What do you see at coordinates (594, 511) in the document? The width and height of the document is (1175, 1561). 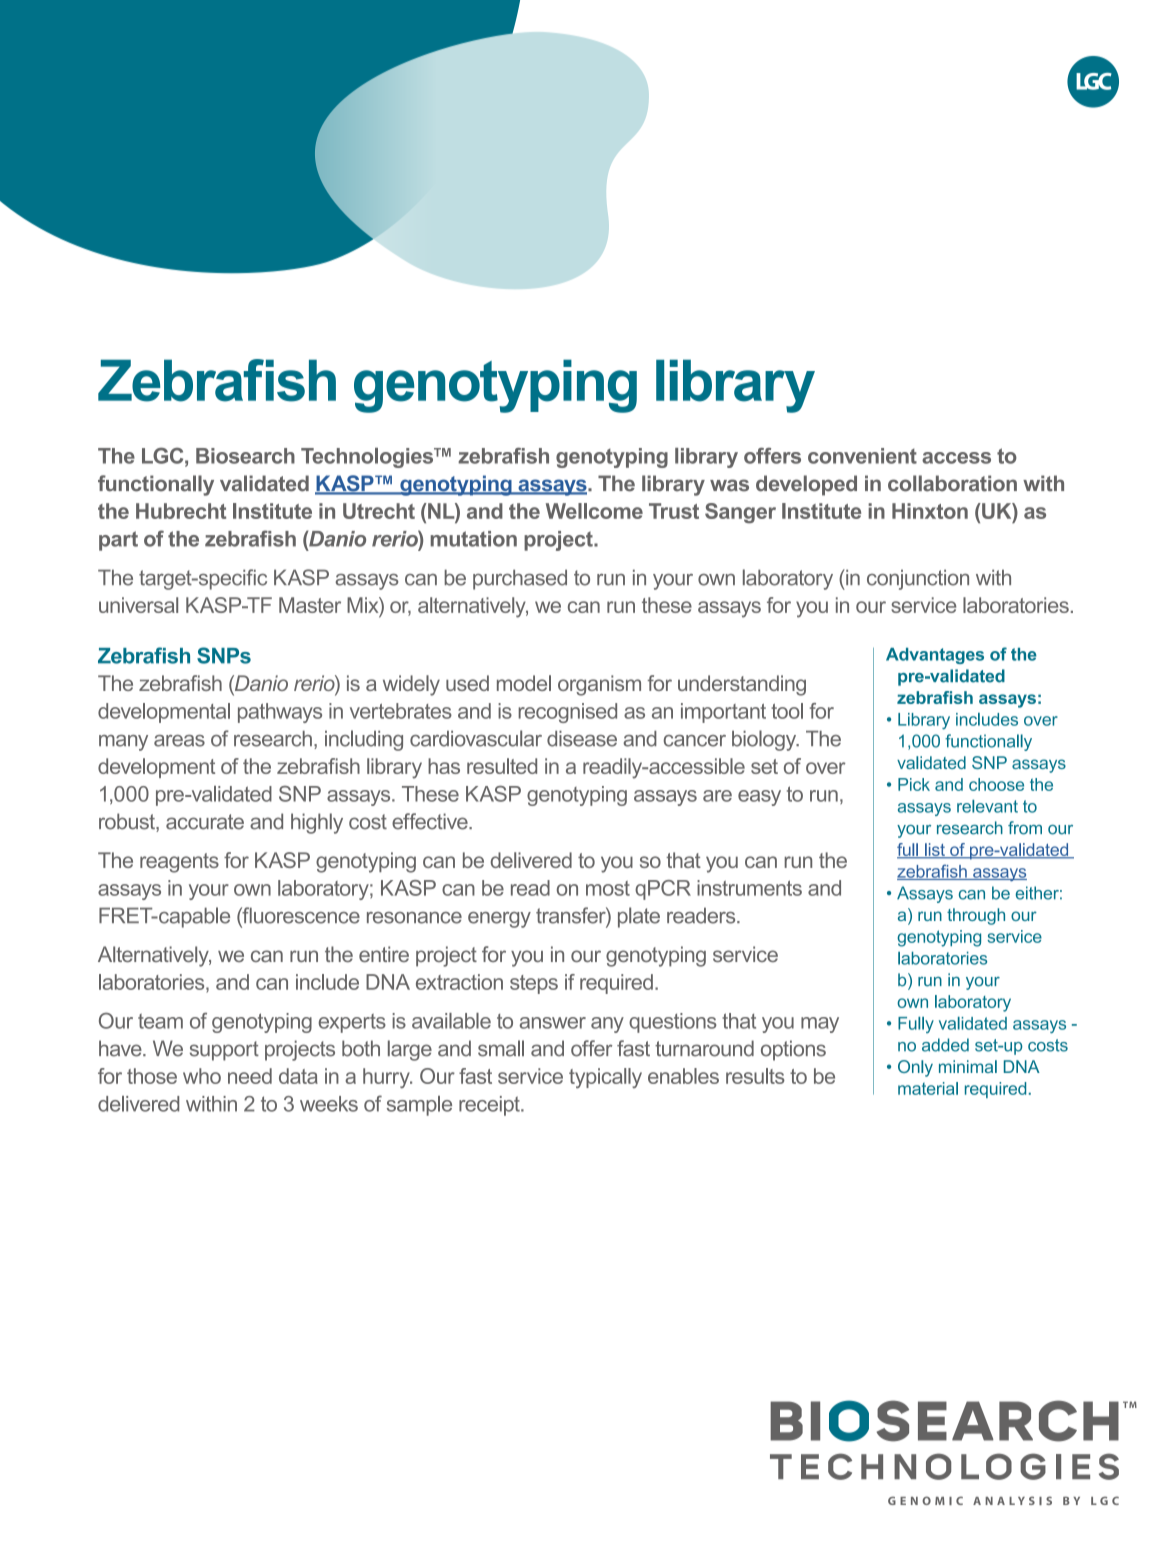 I see `Wellcome` at bounding box center [594, 511].
